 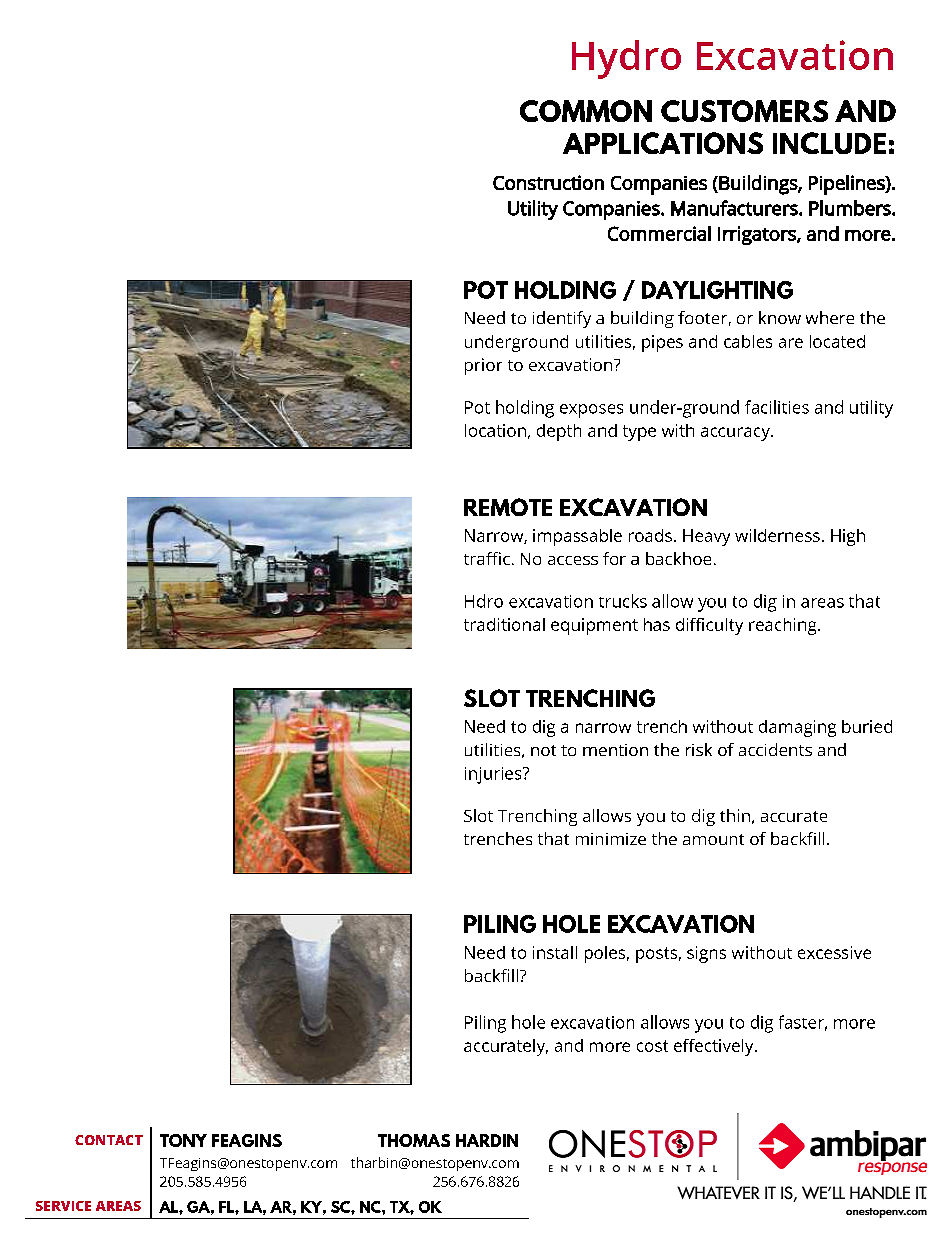 What do you see at coordinates (543, 750) in the screenshot?
I see `not` at bounding box center [543, 750].
